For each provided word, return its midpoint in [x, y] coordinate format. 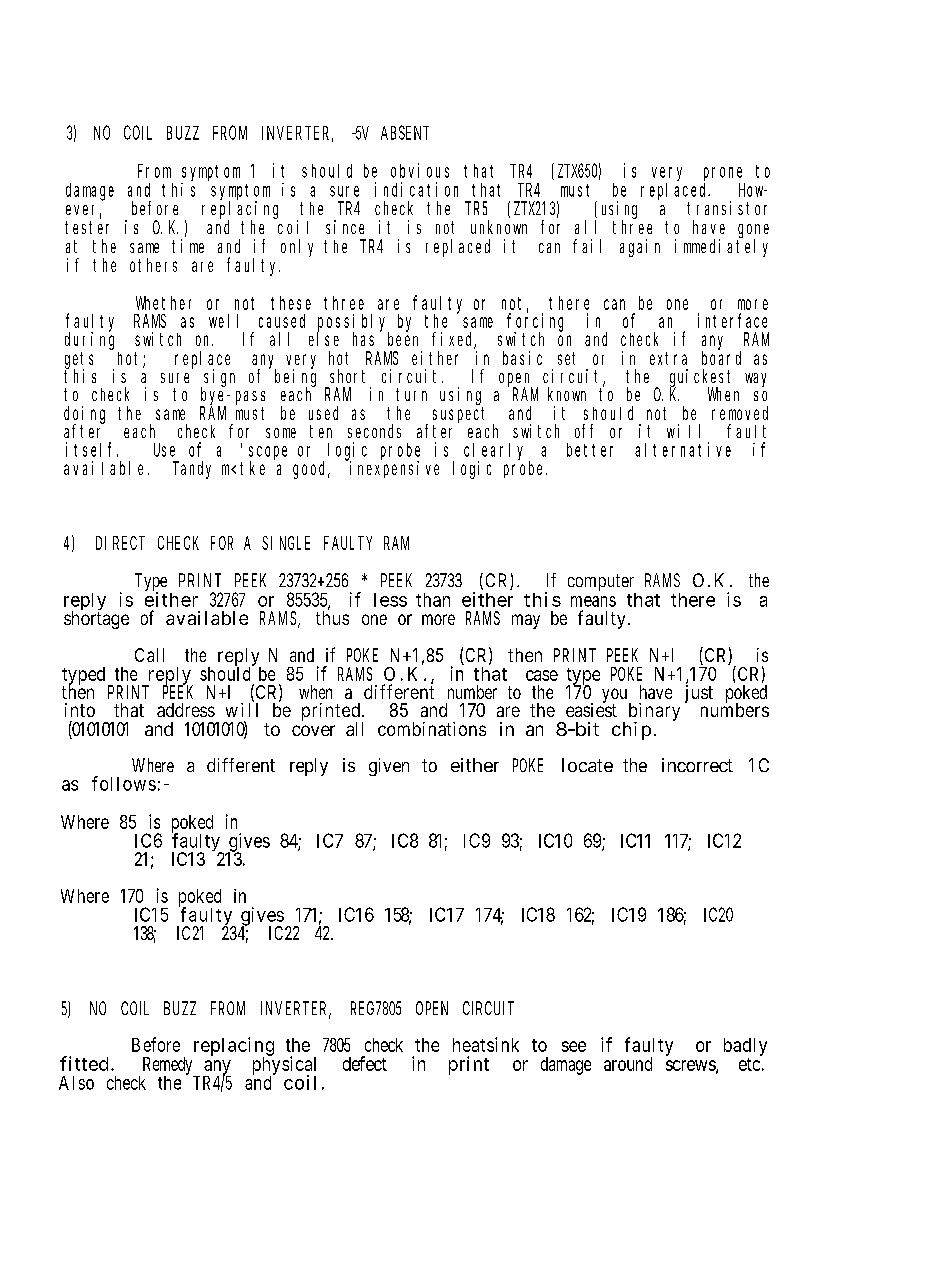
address [186, 710]
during [89, 340]
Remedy [169, 1067]
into [80, 710]
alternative [683, 449]
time [188, 246]
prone [723, 174]
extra [668, 358]
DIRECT [120, 543]
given [389, 767]
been [403, 339]
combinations [432, 729]
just [699, 694]
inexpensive [394, 469]
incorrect [697, 765]
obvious [420, 170]
